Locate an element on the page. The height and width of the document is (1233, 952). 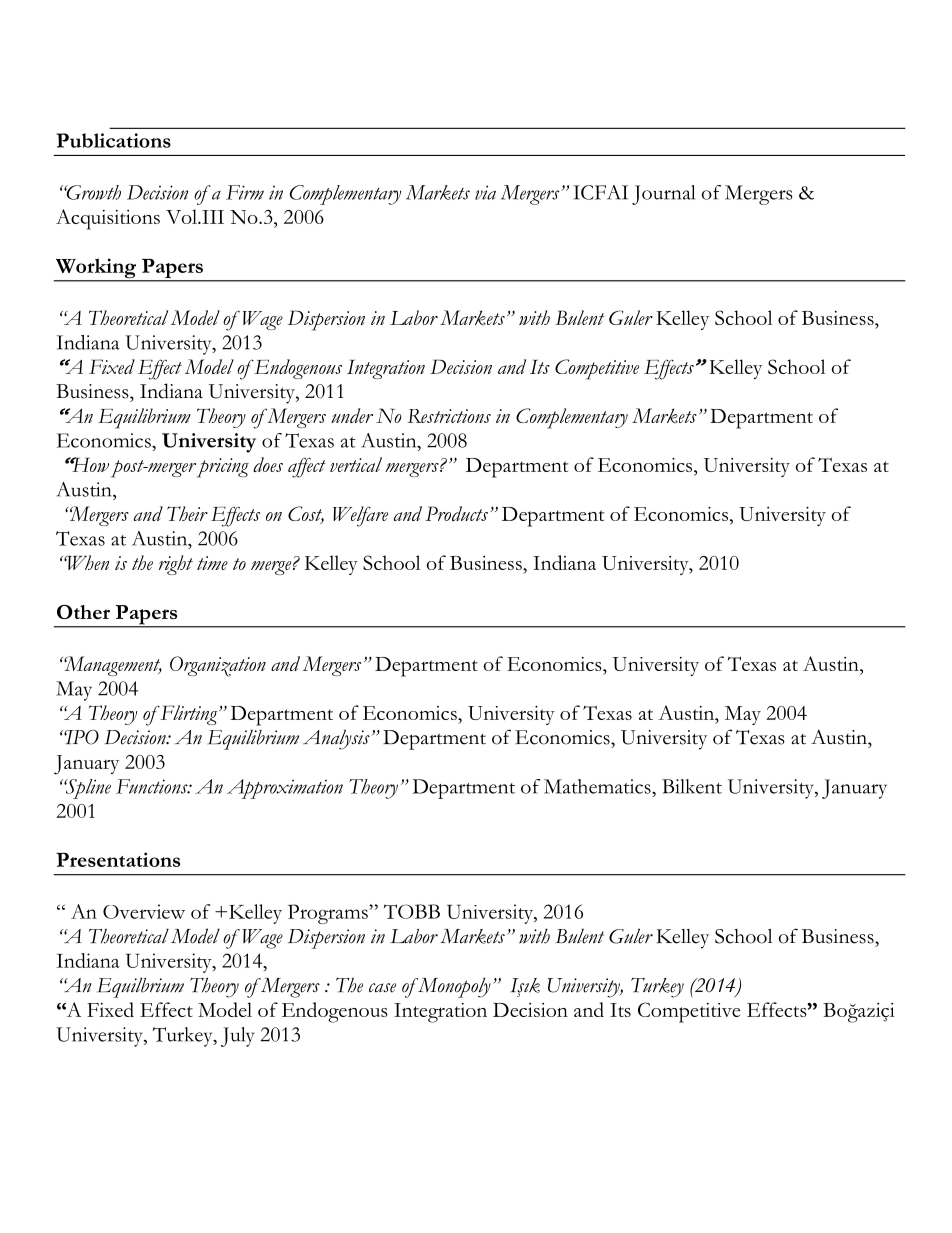
right is located at coordinates (176, 565).
